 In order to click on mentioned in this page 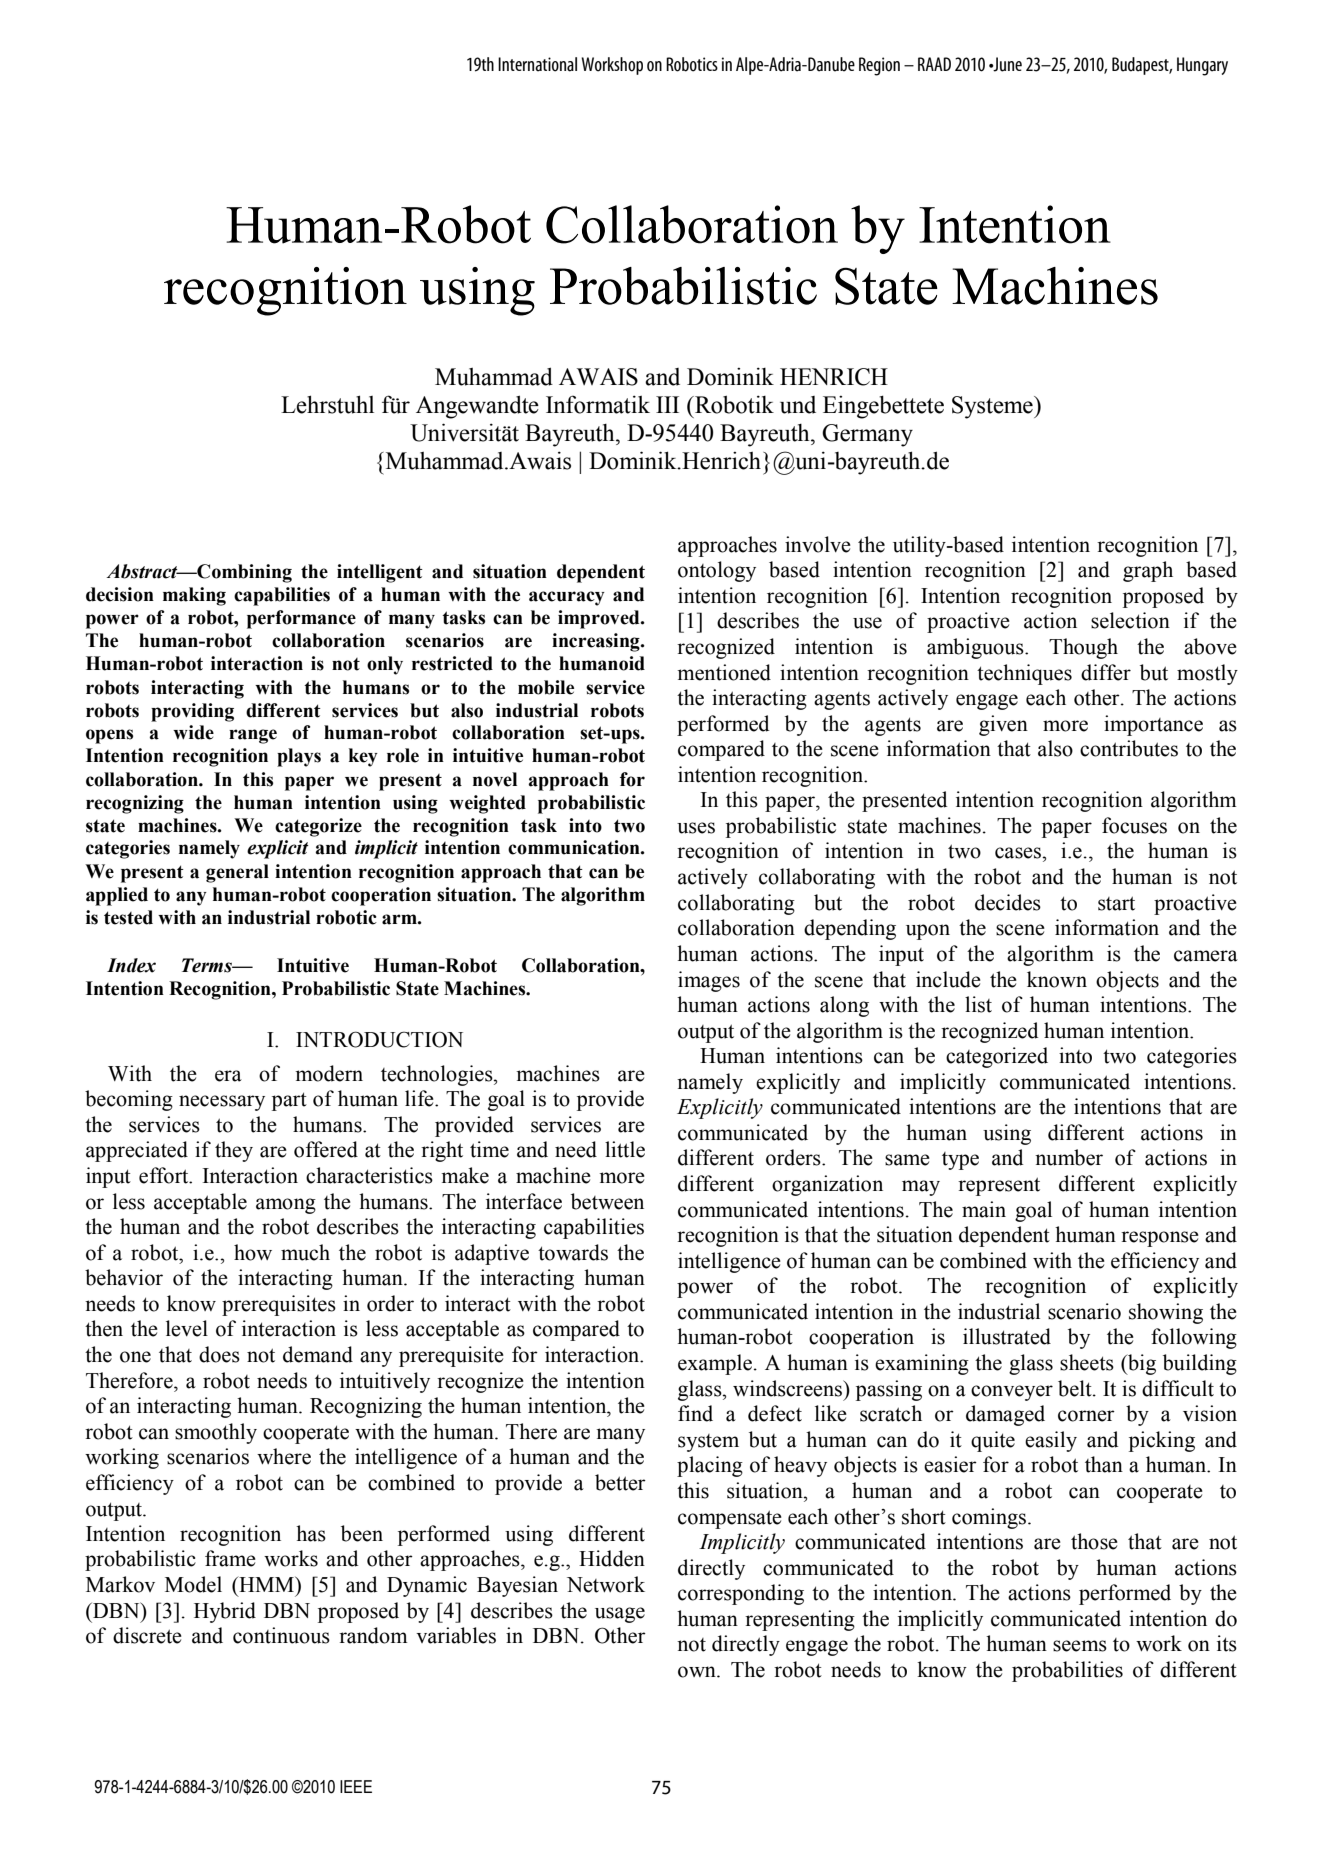, I will do `click(724, 672)`.
